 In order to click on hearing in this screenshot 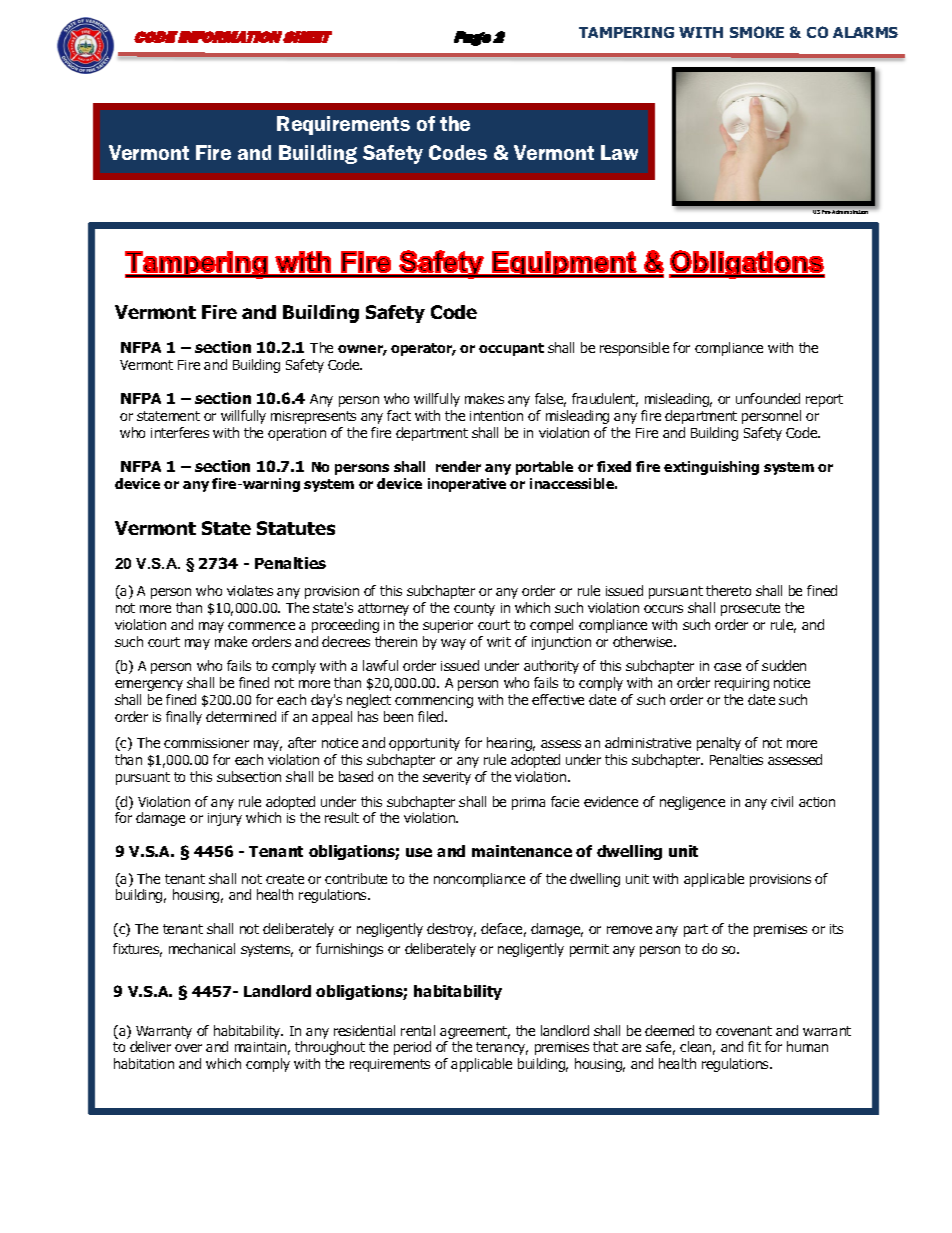, I will do `click(511, 744)`.
